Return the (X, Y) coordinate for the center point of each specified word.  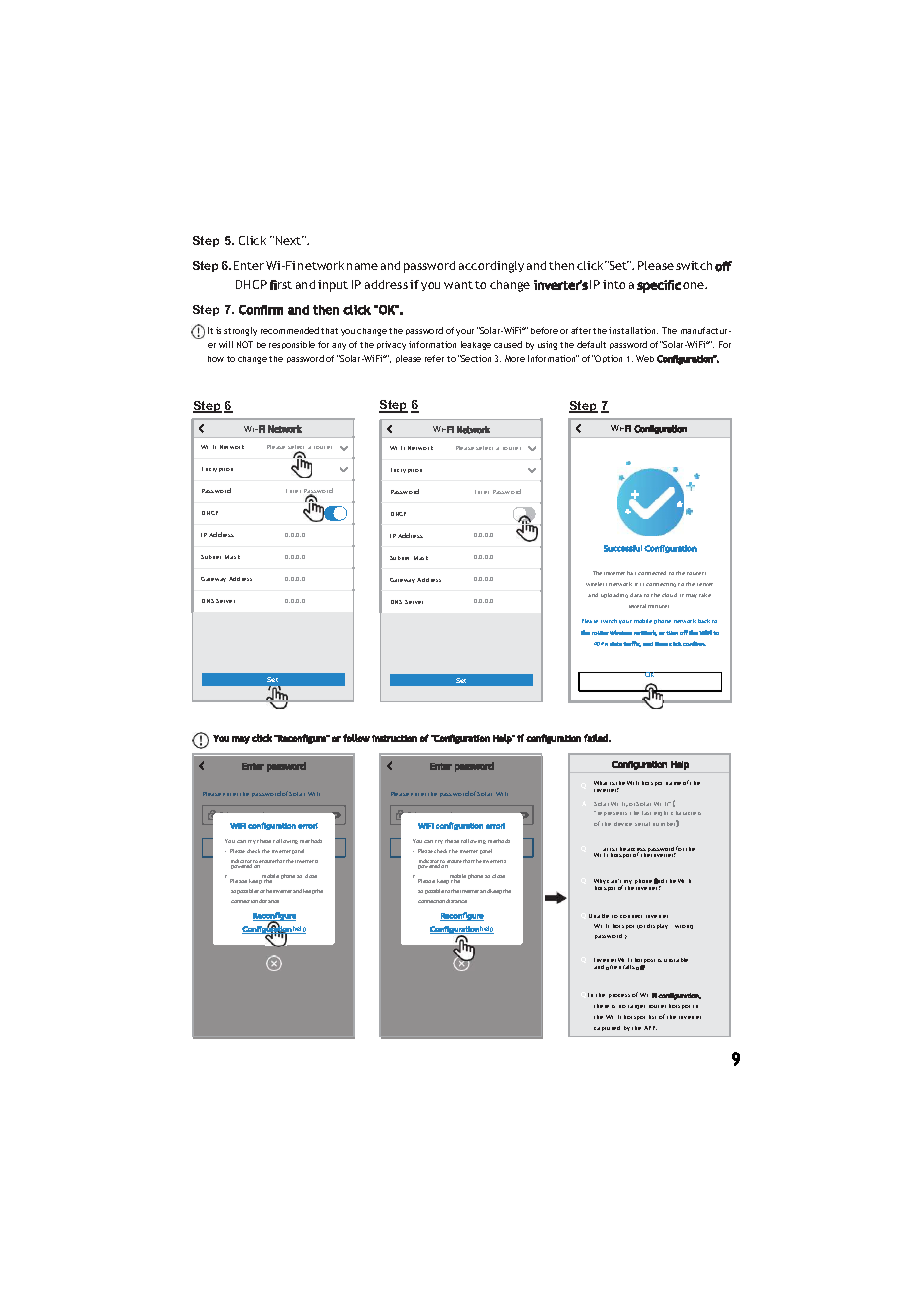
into (614, 284)
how (216, 359)
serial (642, 824)
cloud (669, 595)
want (458, 285)
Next (290, 240)
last (646, 813)
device (623, 824)
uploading (614, 595)
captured (607, 1028)
